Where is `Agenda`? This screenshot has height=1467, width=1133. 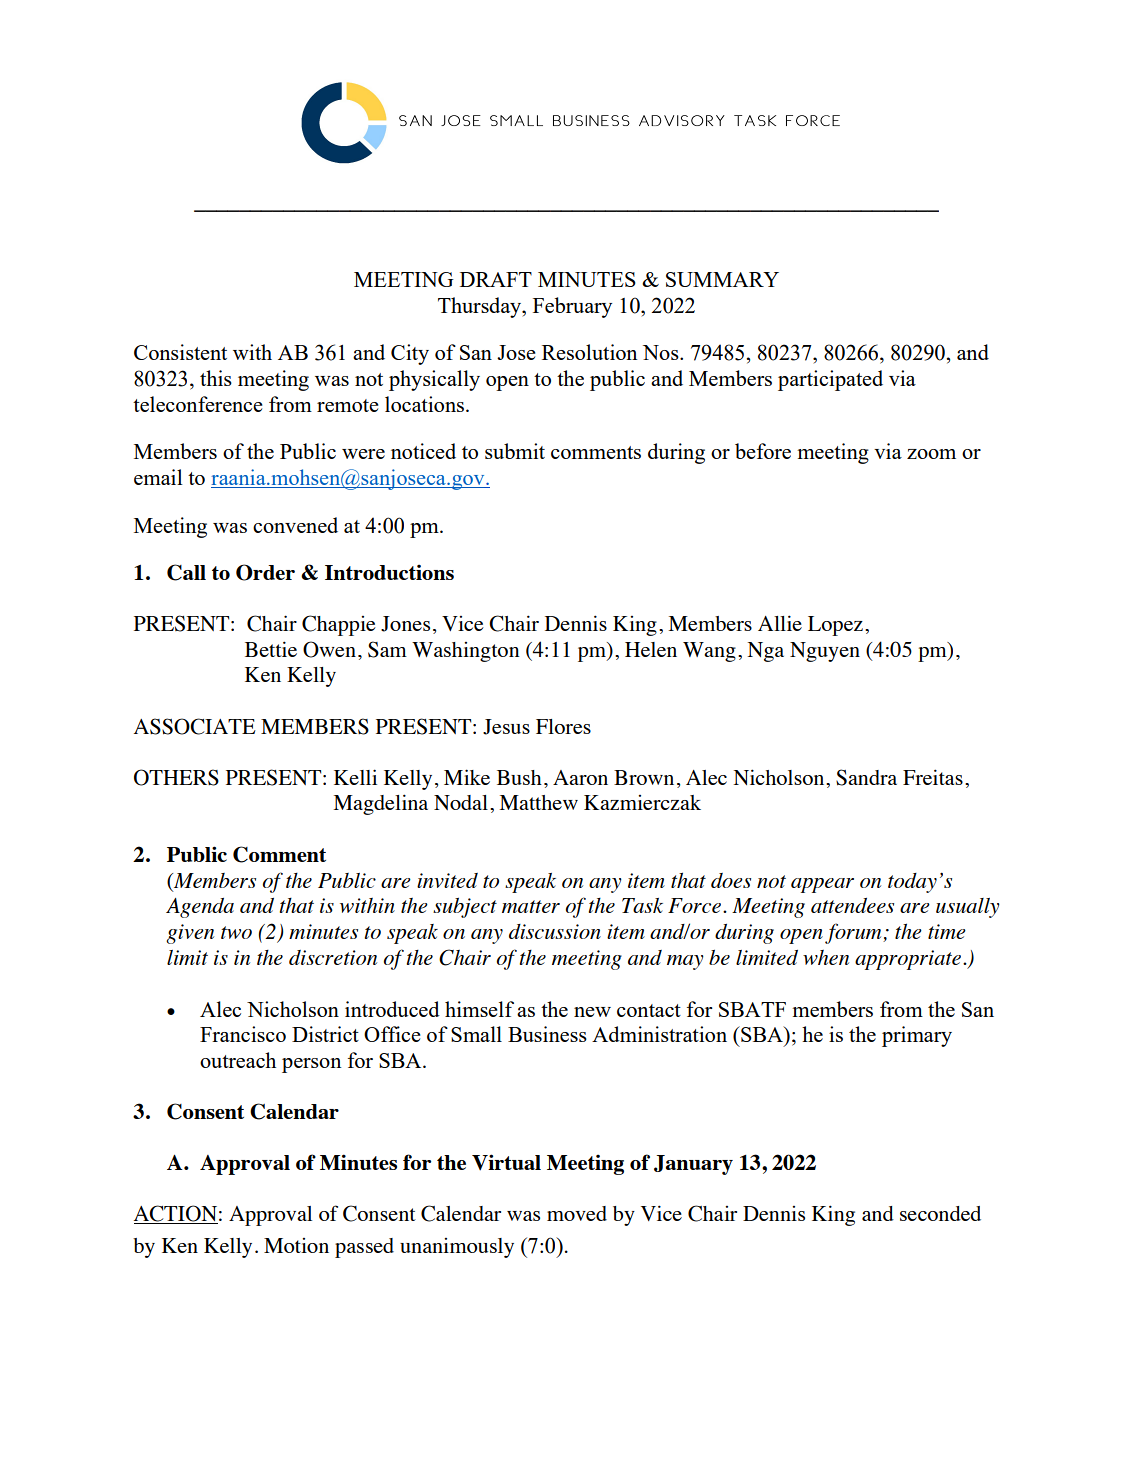 Agenda is located at coordinates (200, 908).
